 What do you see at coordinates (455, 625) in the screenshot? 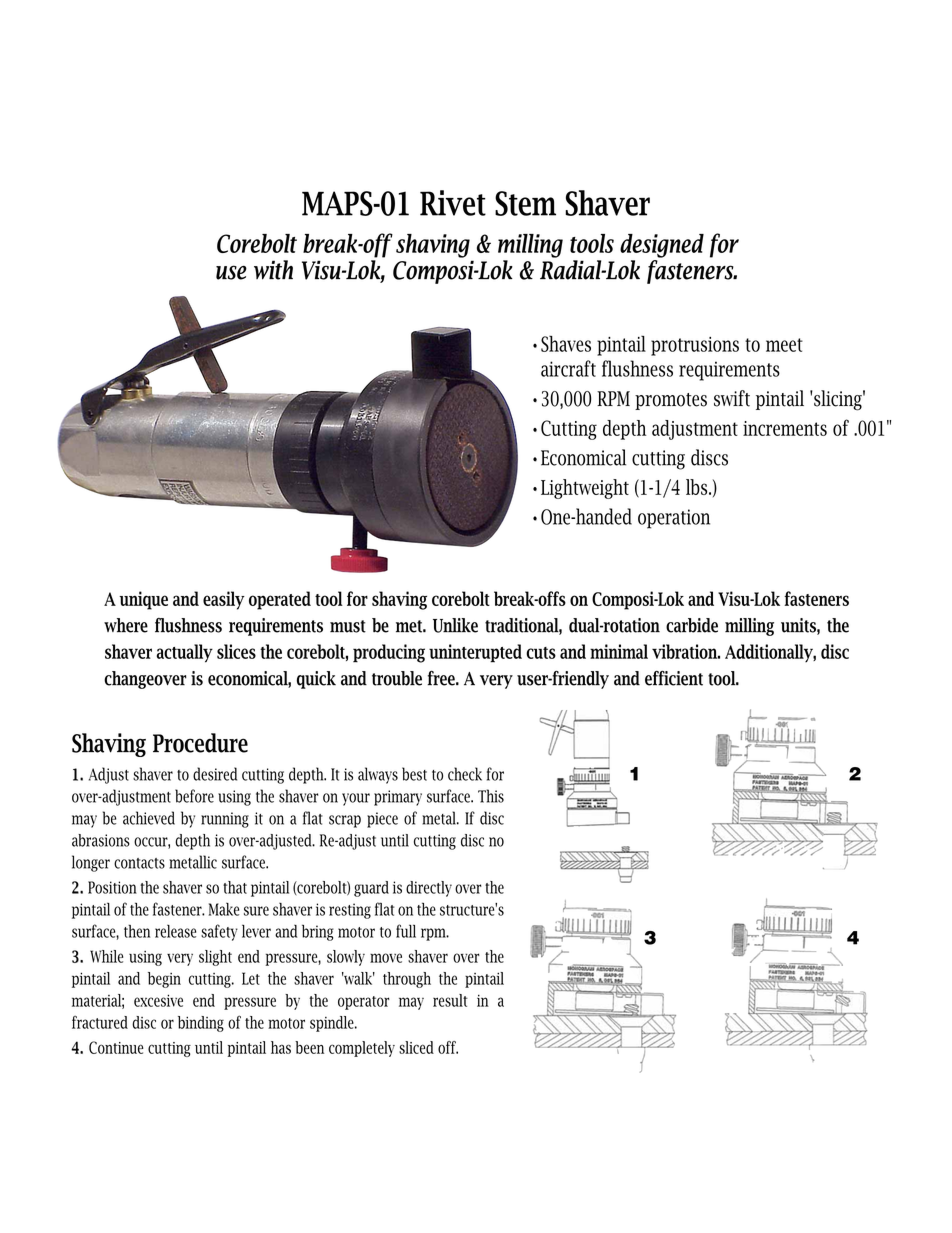
I see `Unlike` at bounding box center [455, 625].
